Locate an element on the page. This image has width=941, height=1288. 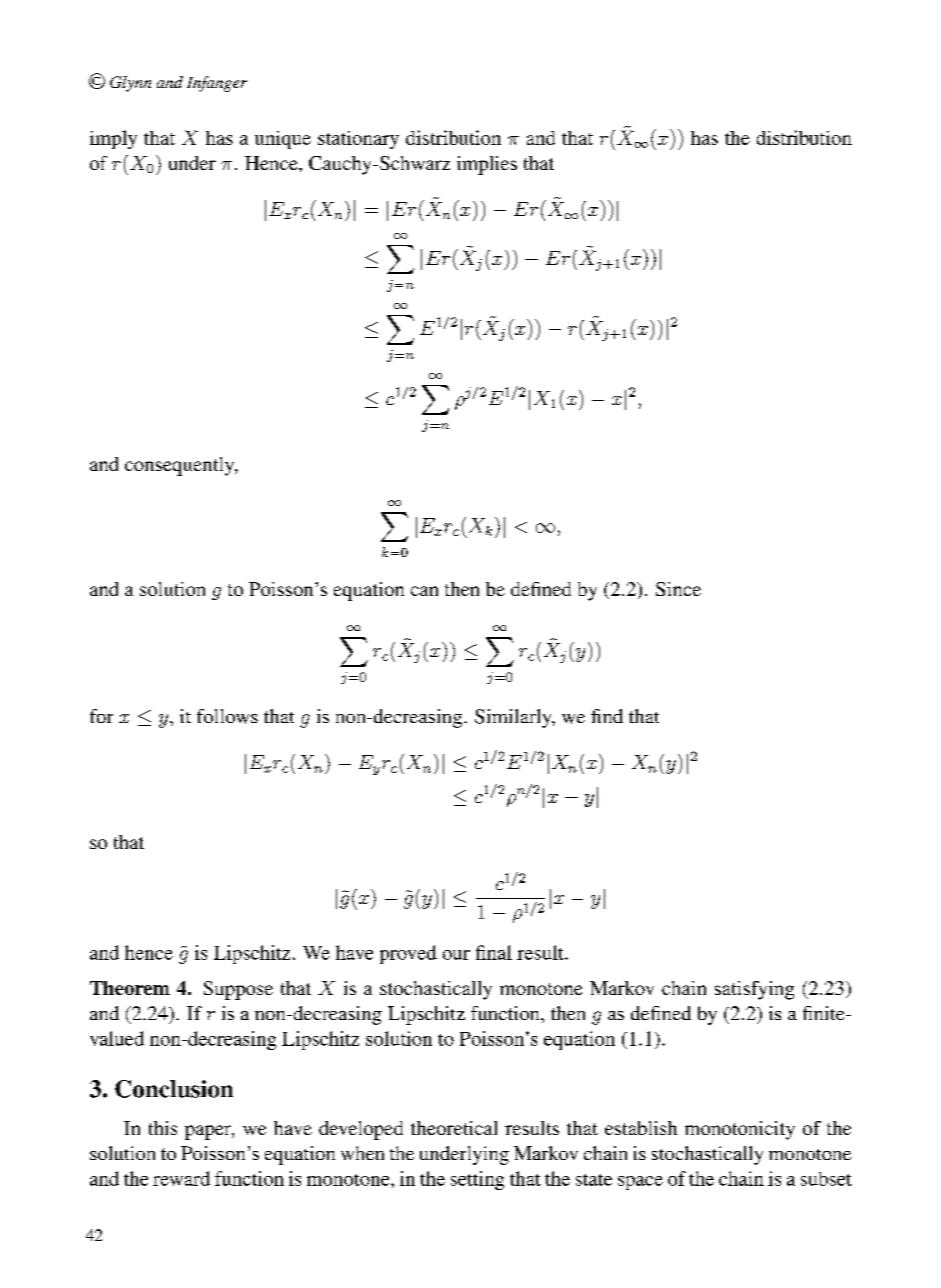
stationary is located at coordinates (358, 140).
